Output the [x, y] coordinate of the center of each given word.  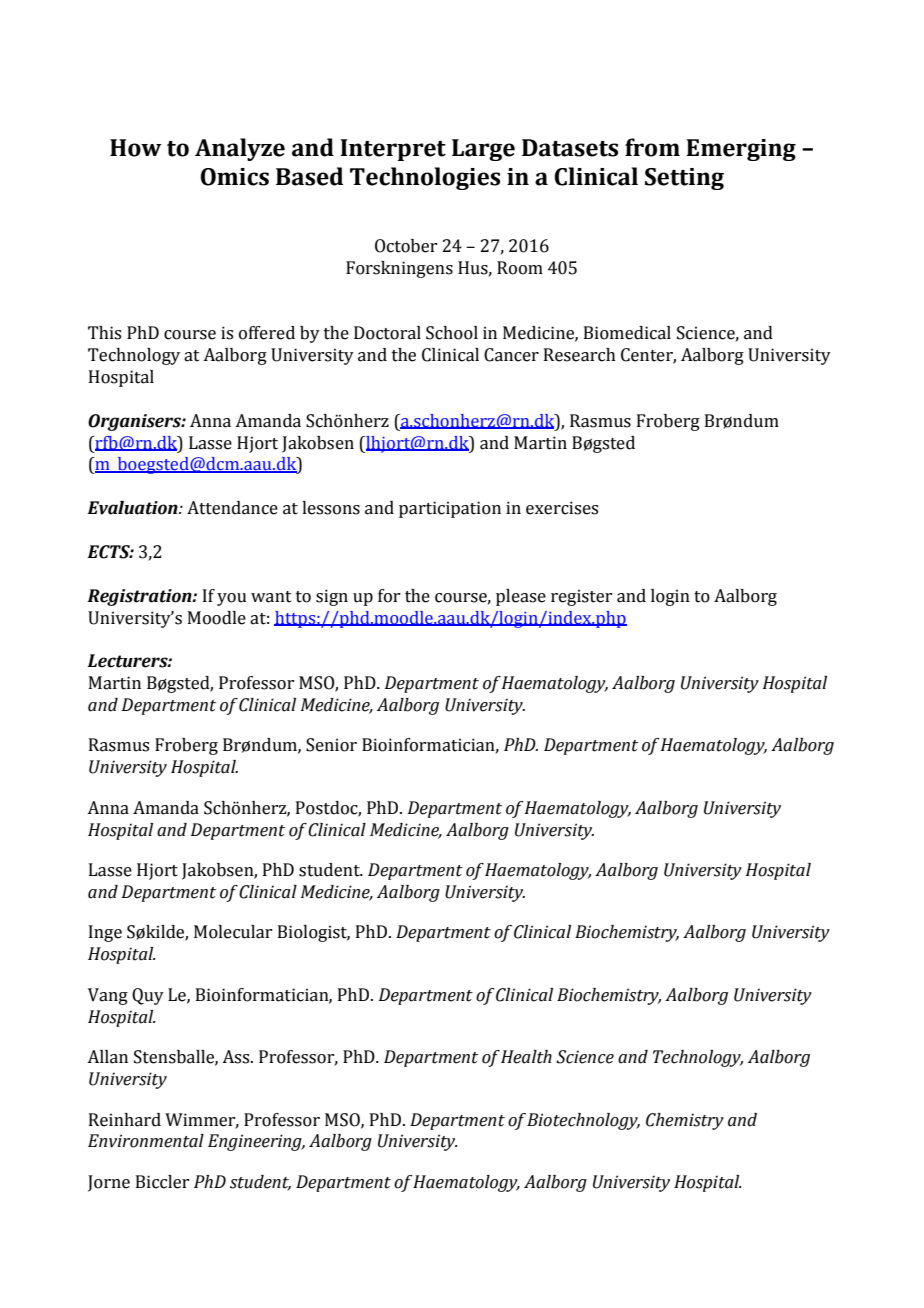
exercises [562, 508]
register [581, 597]
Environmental [146, 1141]
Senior [331, 745]
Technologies [425, 178]
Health [526, 1057]
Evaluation [133, 508]
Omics [235, 177]
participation [450, 509]
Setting [684, 179]
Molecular [233, 932]
